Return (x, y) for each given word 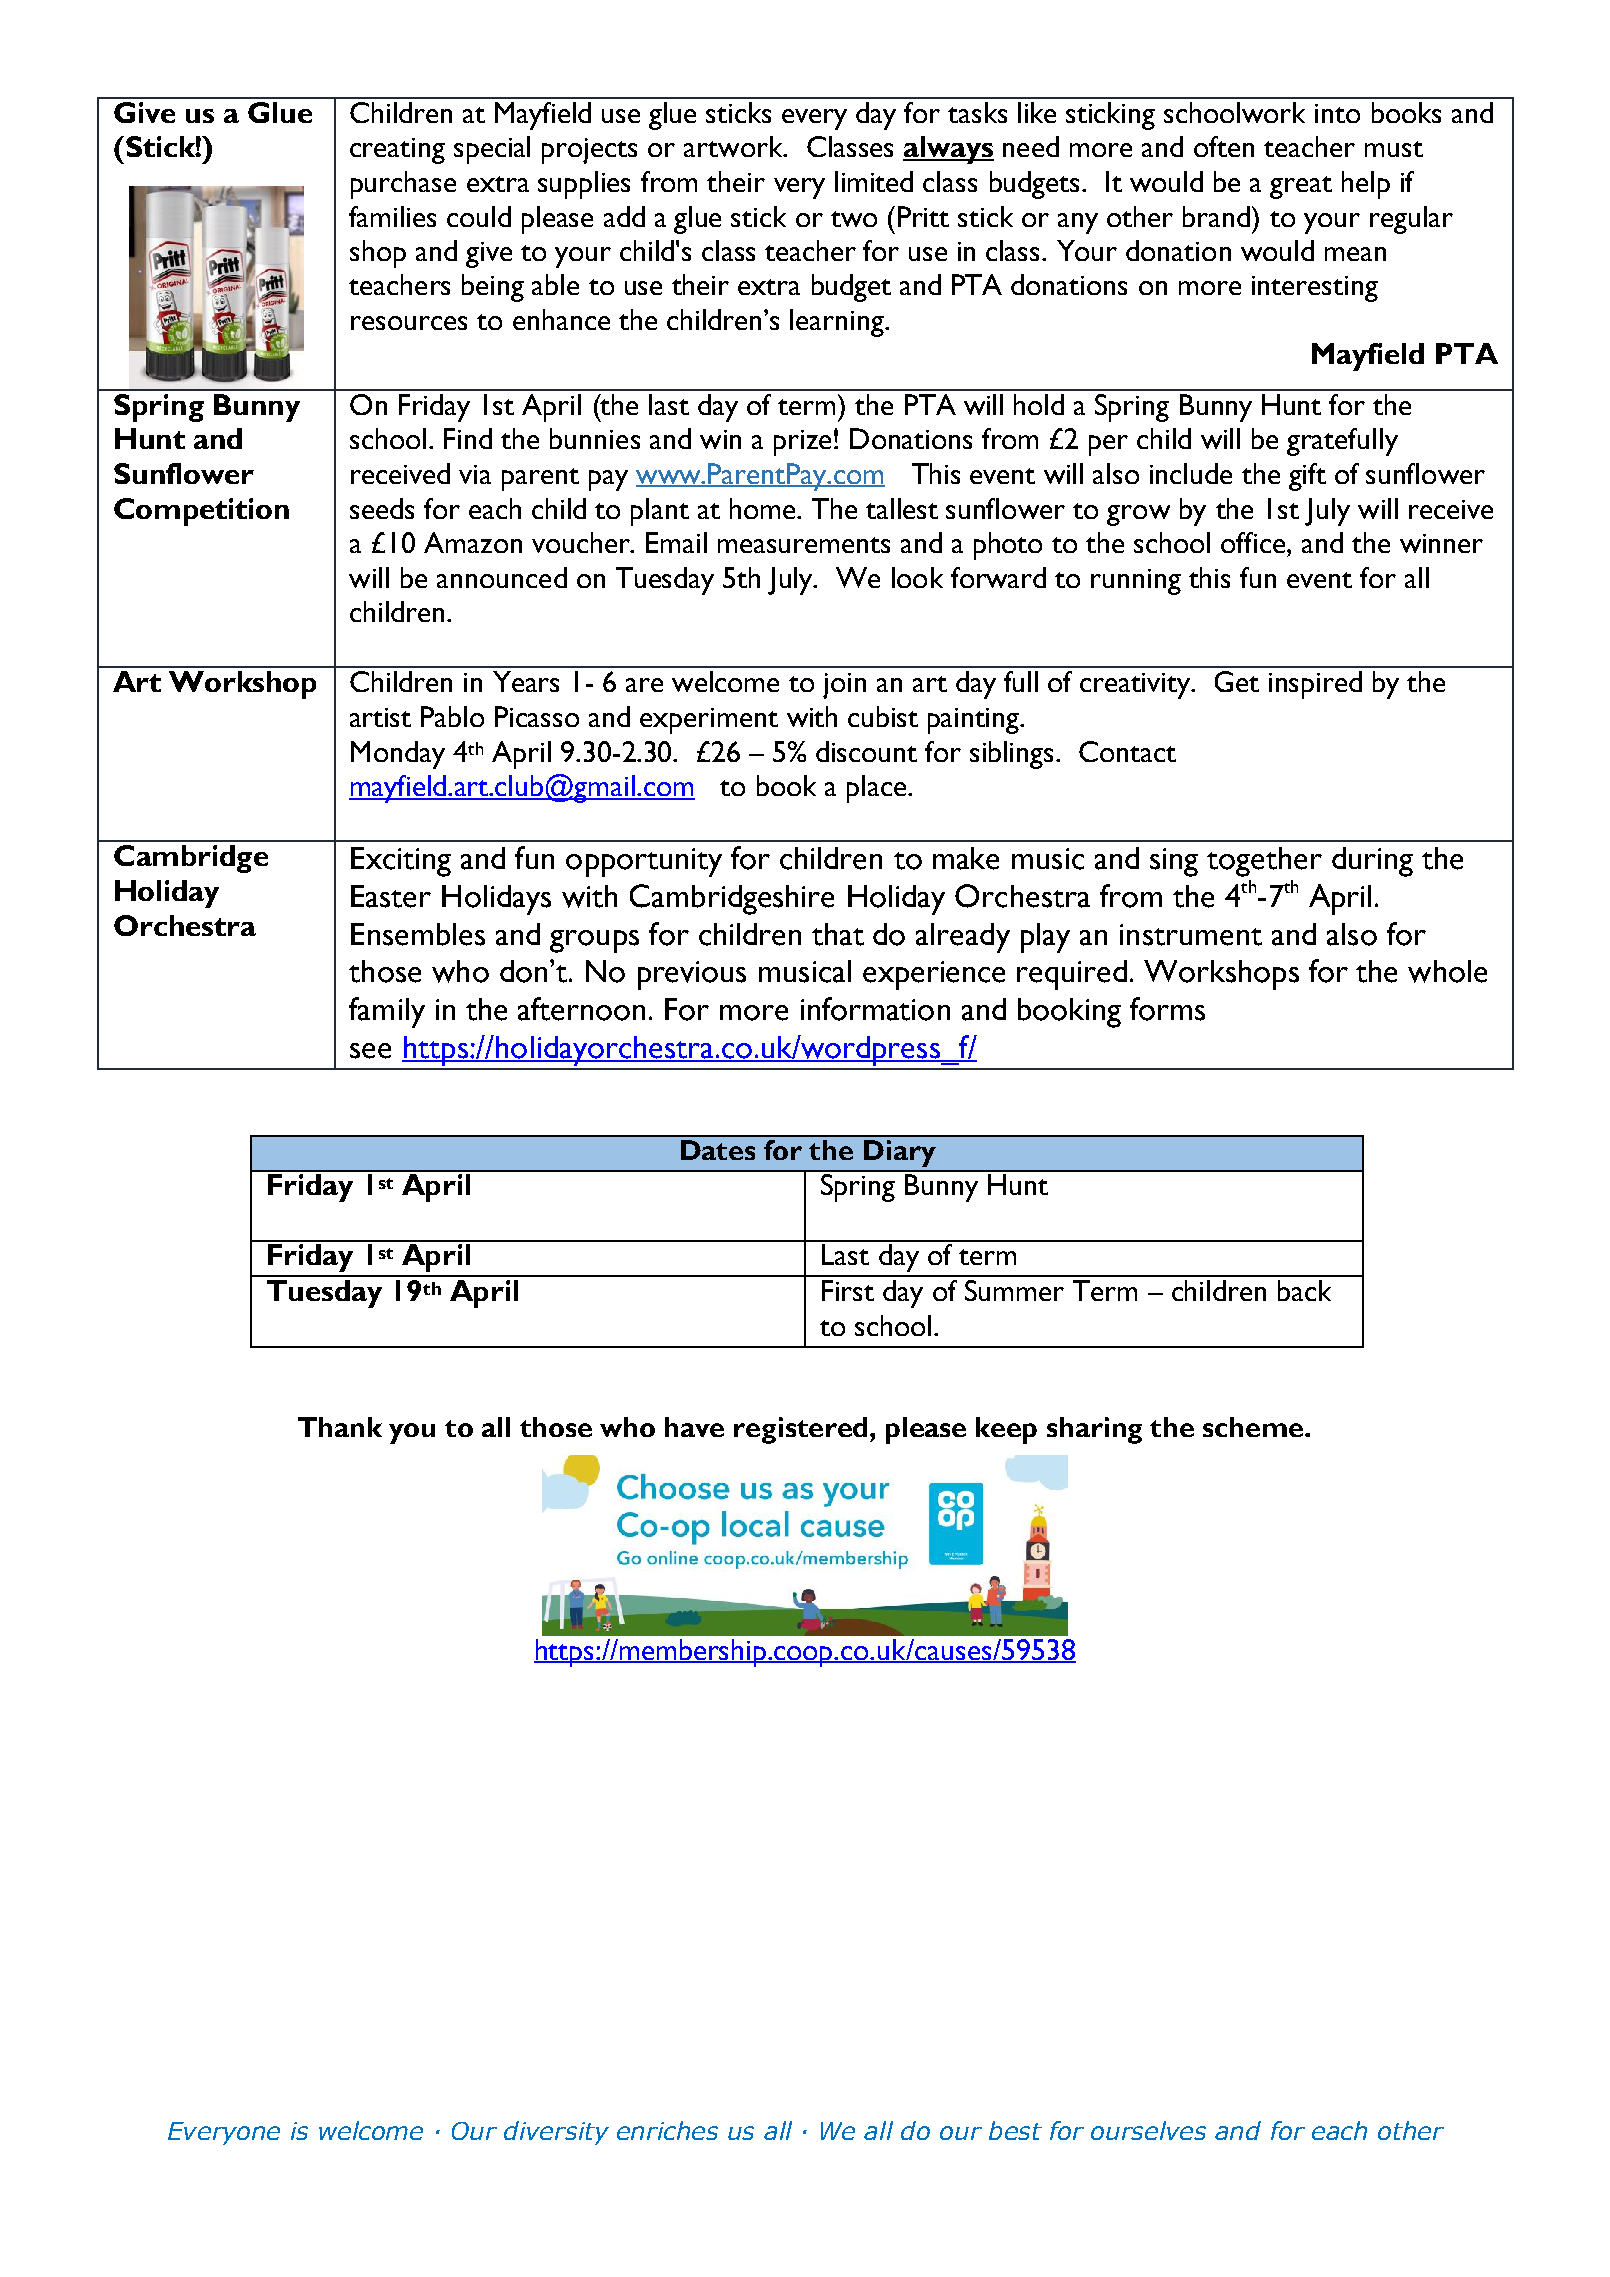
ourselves (1148, 2130)
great (1301, 187)
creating (397, 151)
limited (874, 181)
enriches (667, 2130)
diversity (556, 2133)
